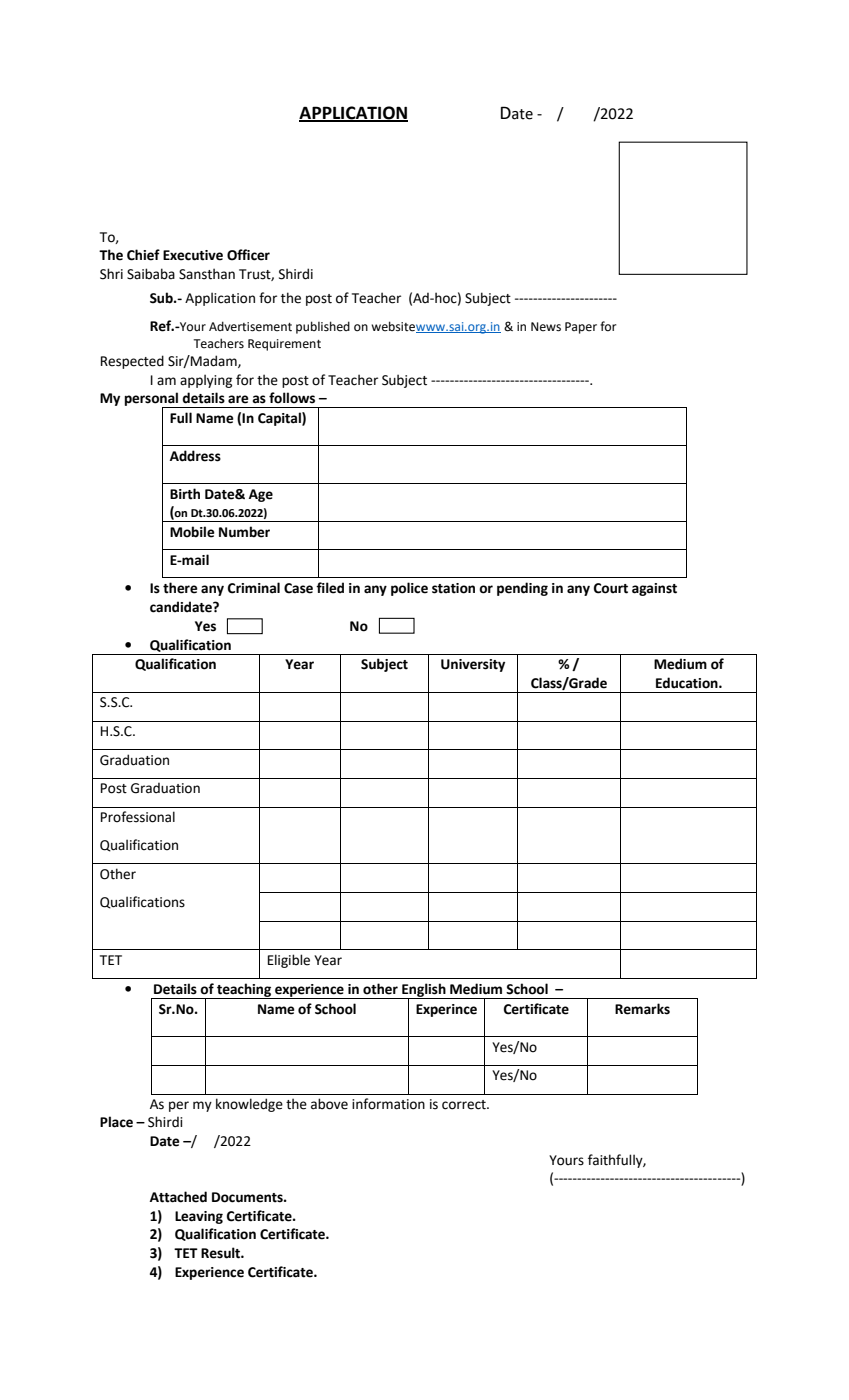 The width and height of the screenshot is (849, 1400). Describe the element at coordinates (388, 1104) in the screenshot. I see `information` at that location.
